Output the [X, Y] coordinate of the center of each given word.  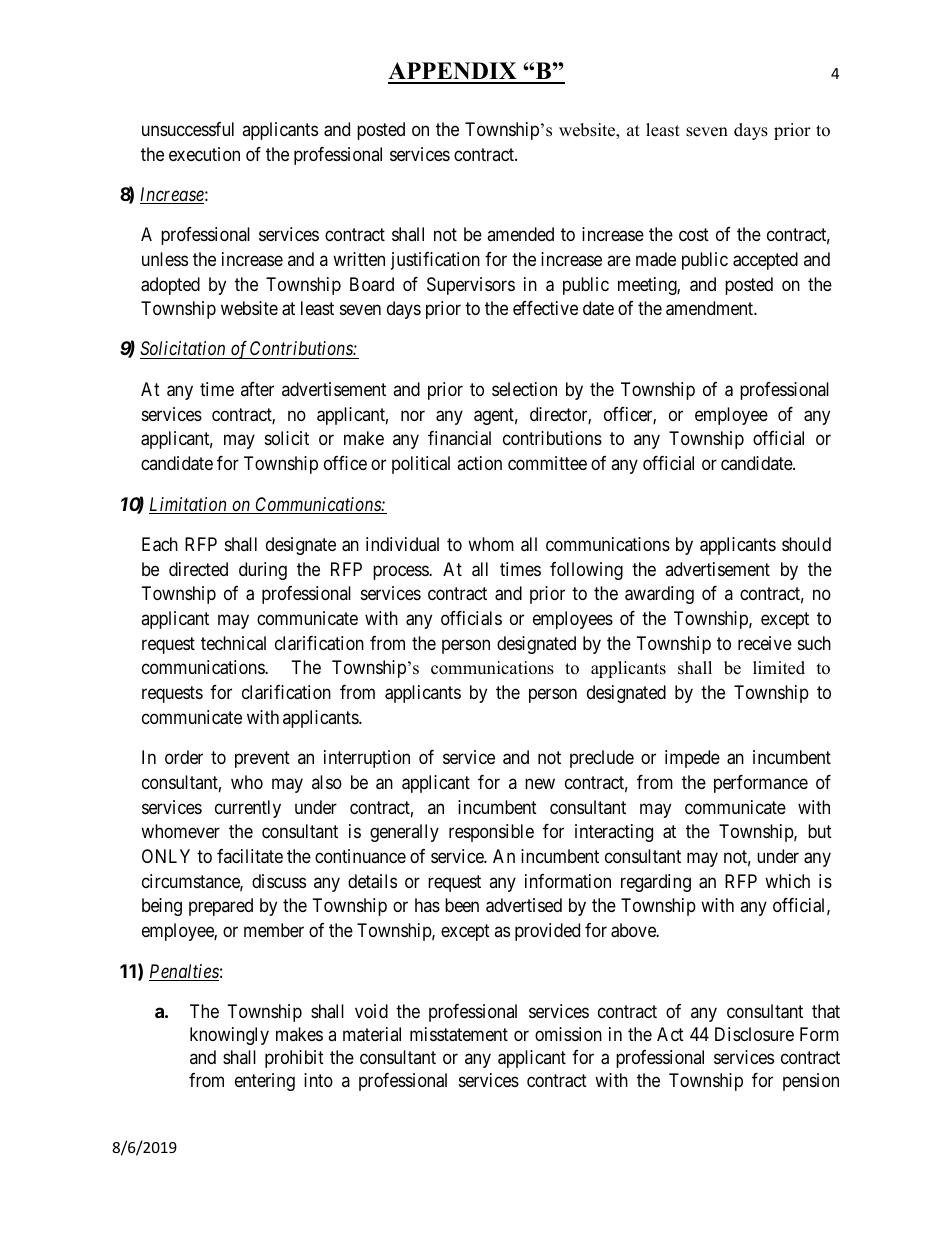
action [479, 463]
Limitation [189, 505]
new [540, 783]
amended [520, 234]
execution [204, 154]
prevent [262, 759]
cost [694, 234]
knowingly [229, 1036]
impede [692, 759]
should [806, 544]
